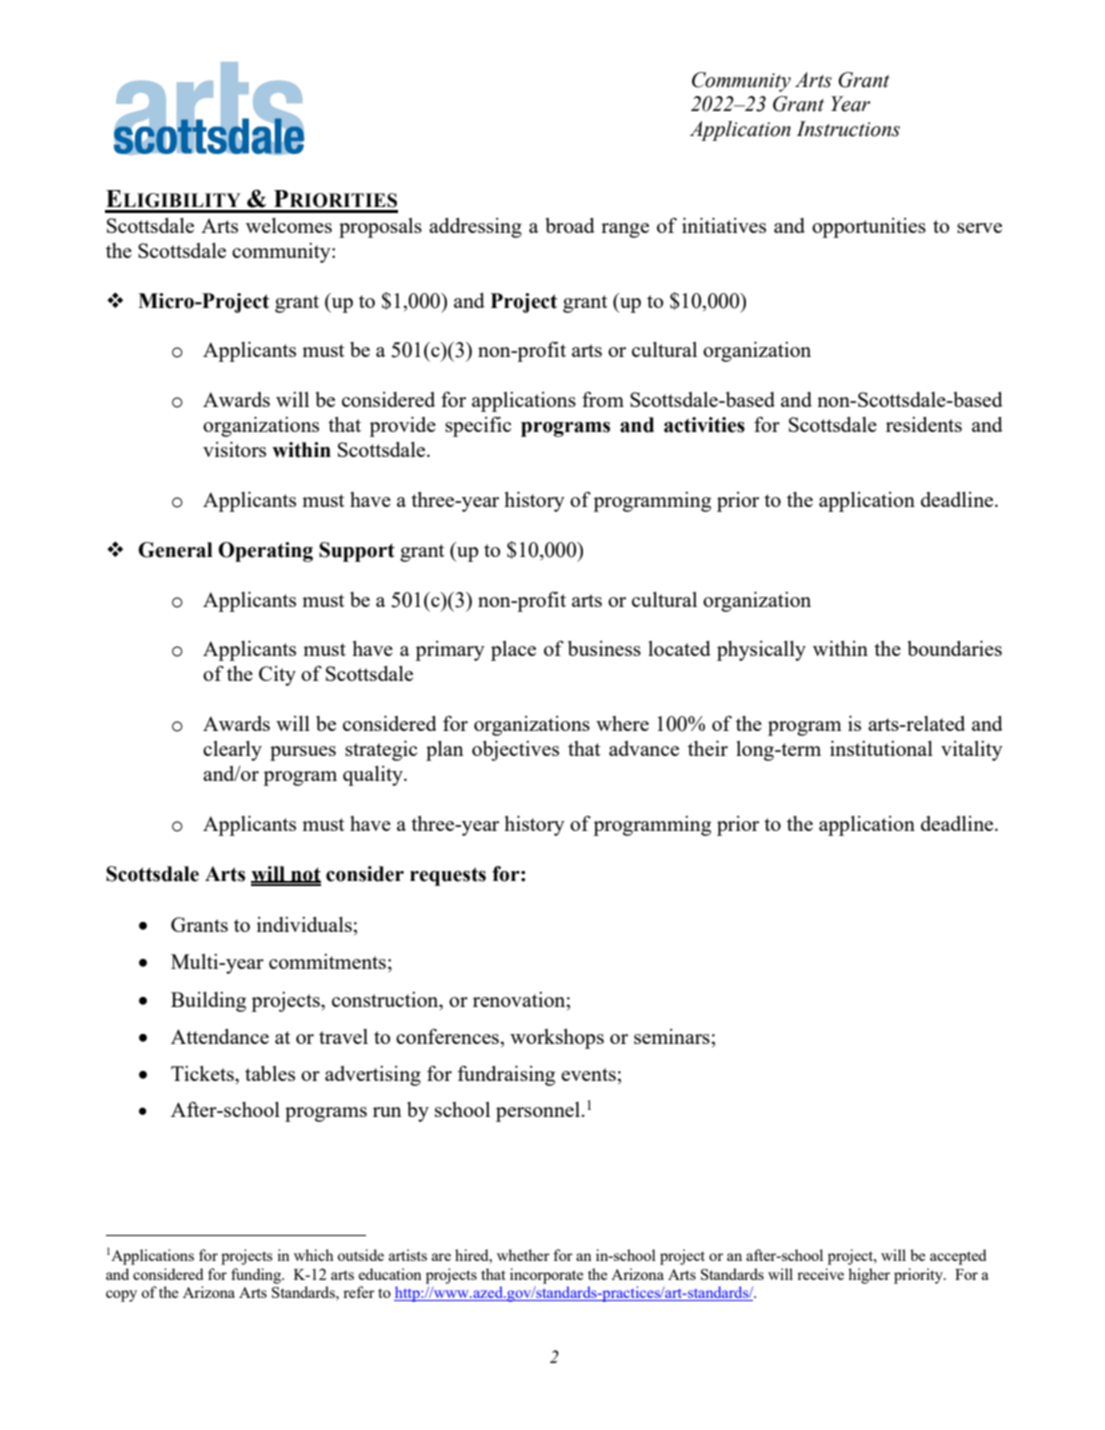 This image has height=1430, width=1105. I want to click on institutional, so click(881, 748).
